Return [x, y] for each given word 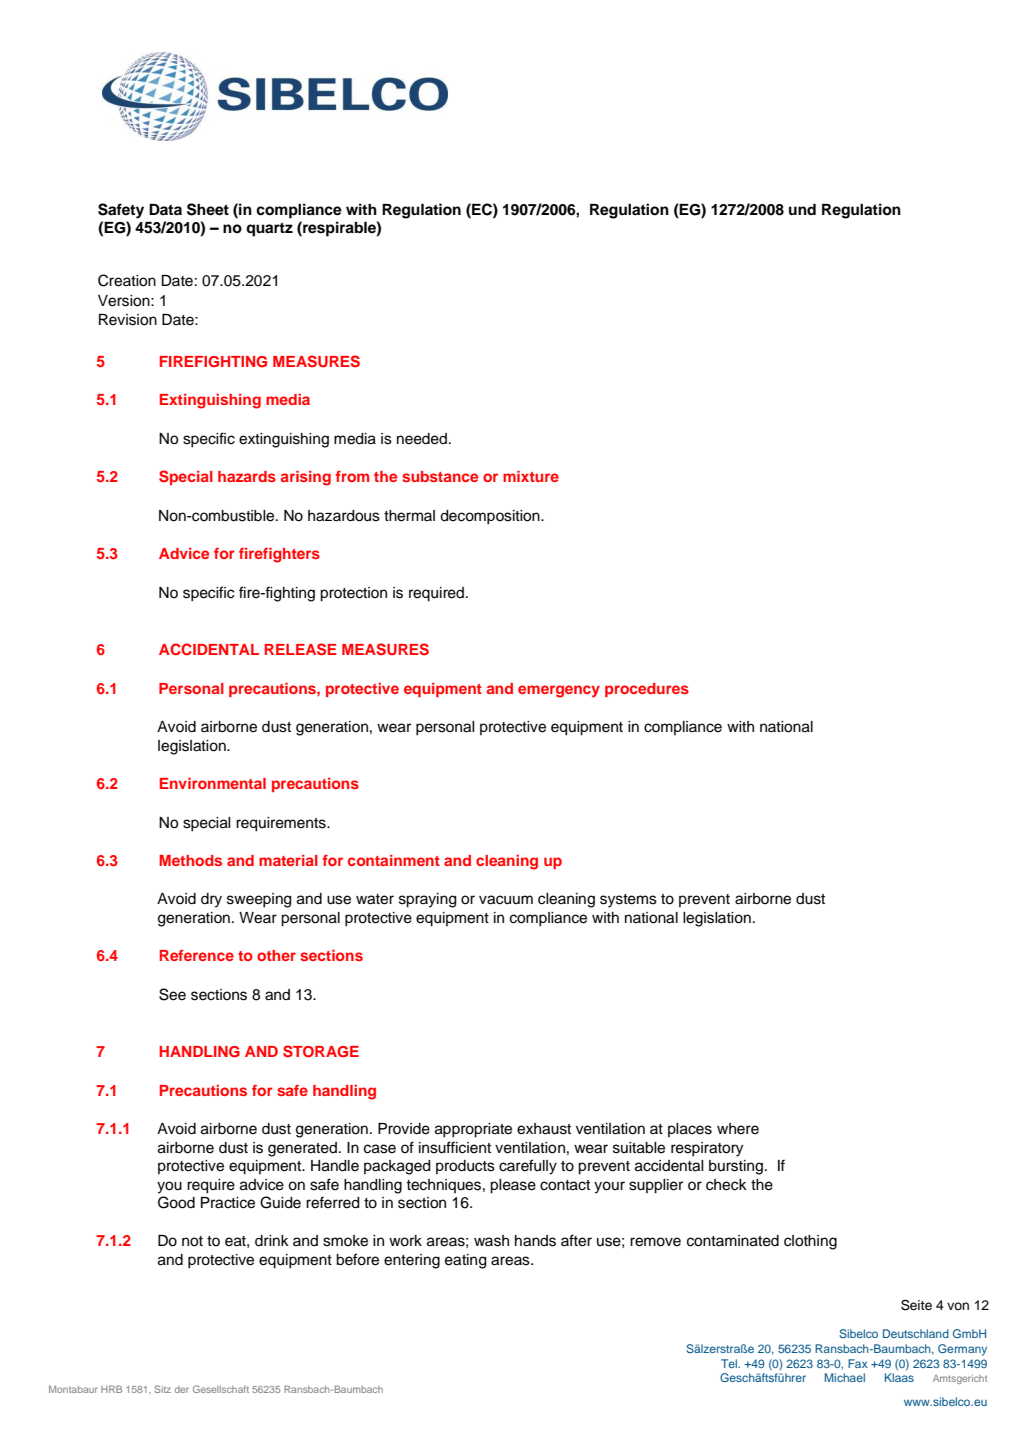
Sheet [208, 209]
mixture [531, 476]
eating [466, 1261]
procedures [647, 690]
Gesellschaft [221, 1389]
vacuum [506, 900]
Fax [858, 1363]
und [802, 209]
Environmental [213, 783]
